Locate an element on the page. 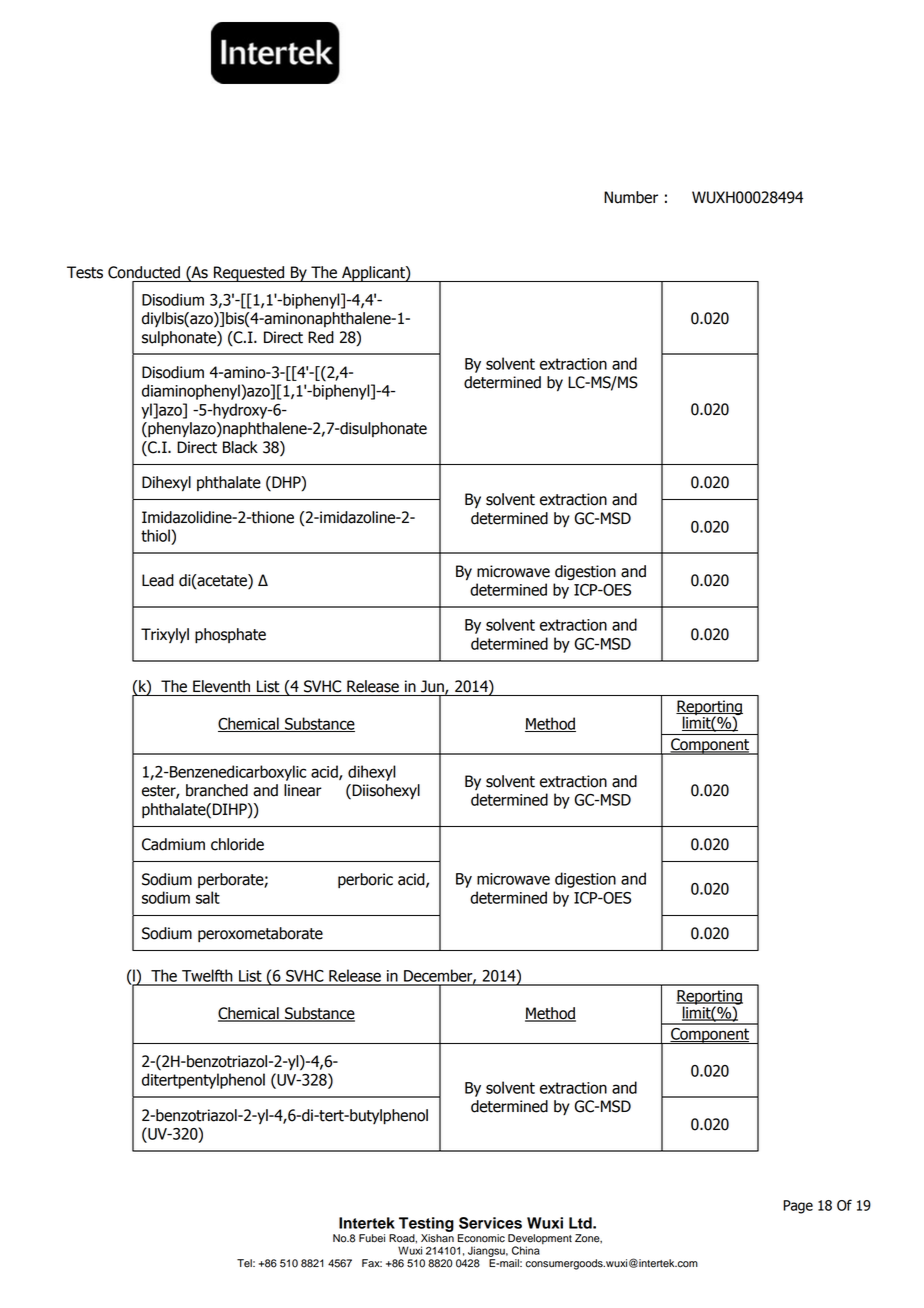 This document has width=924, height=1308. Testing is located at coordinates (426, 1224).
